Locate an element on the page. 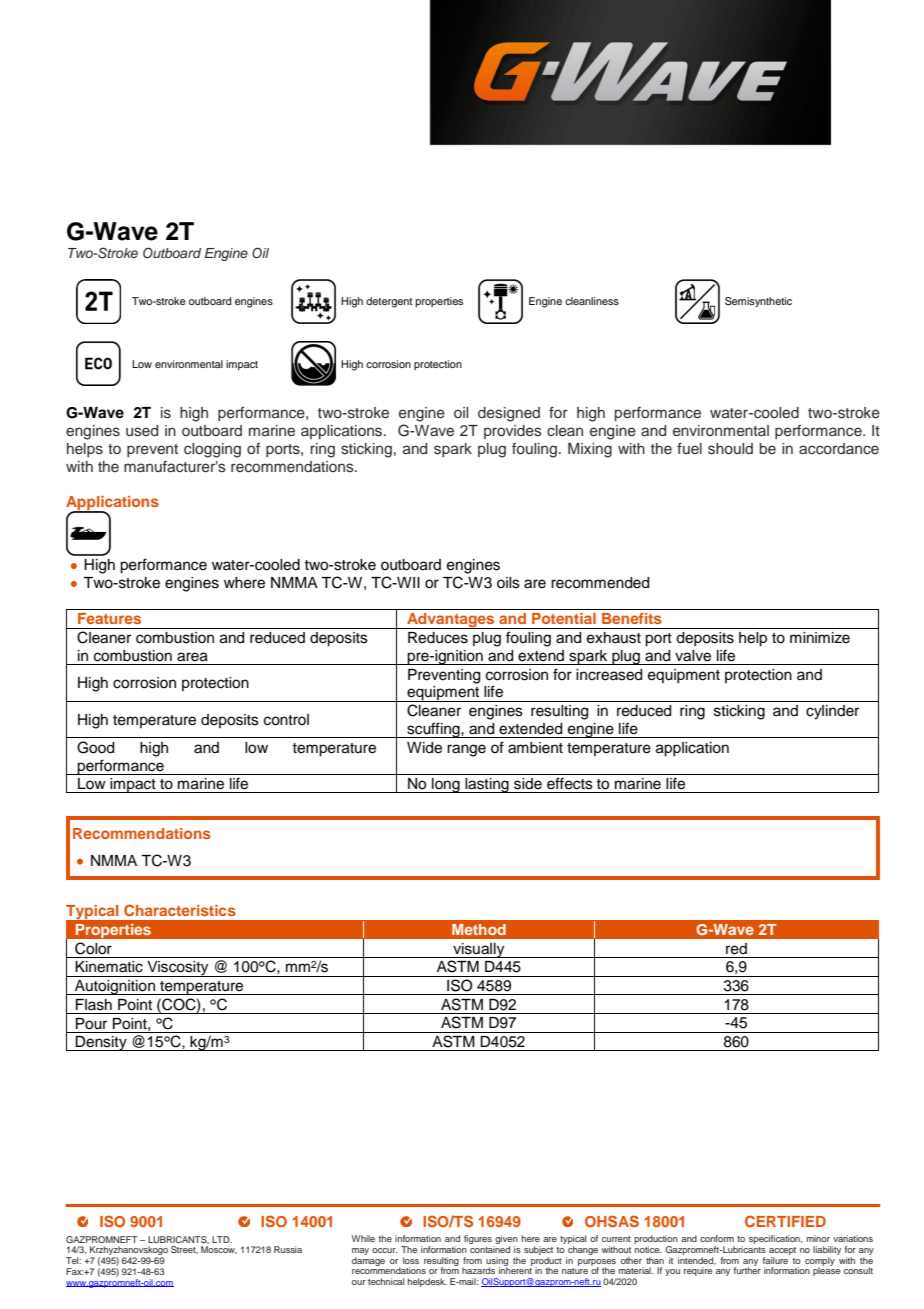  Good is located at coordinates (95, 747).
